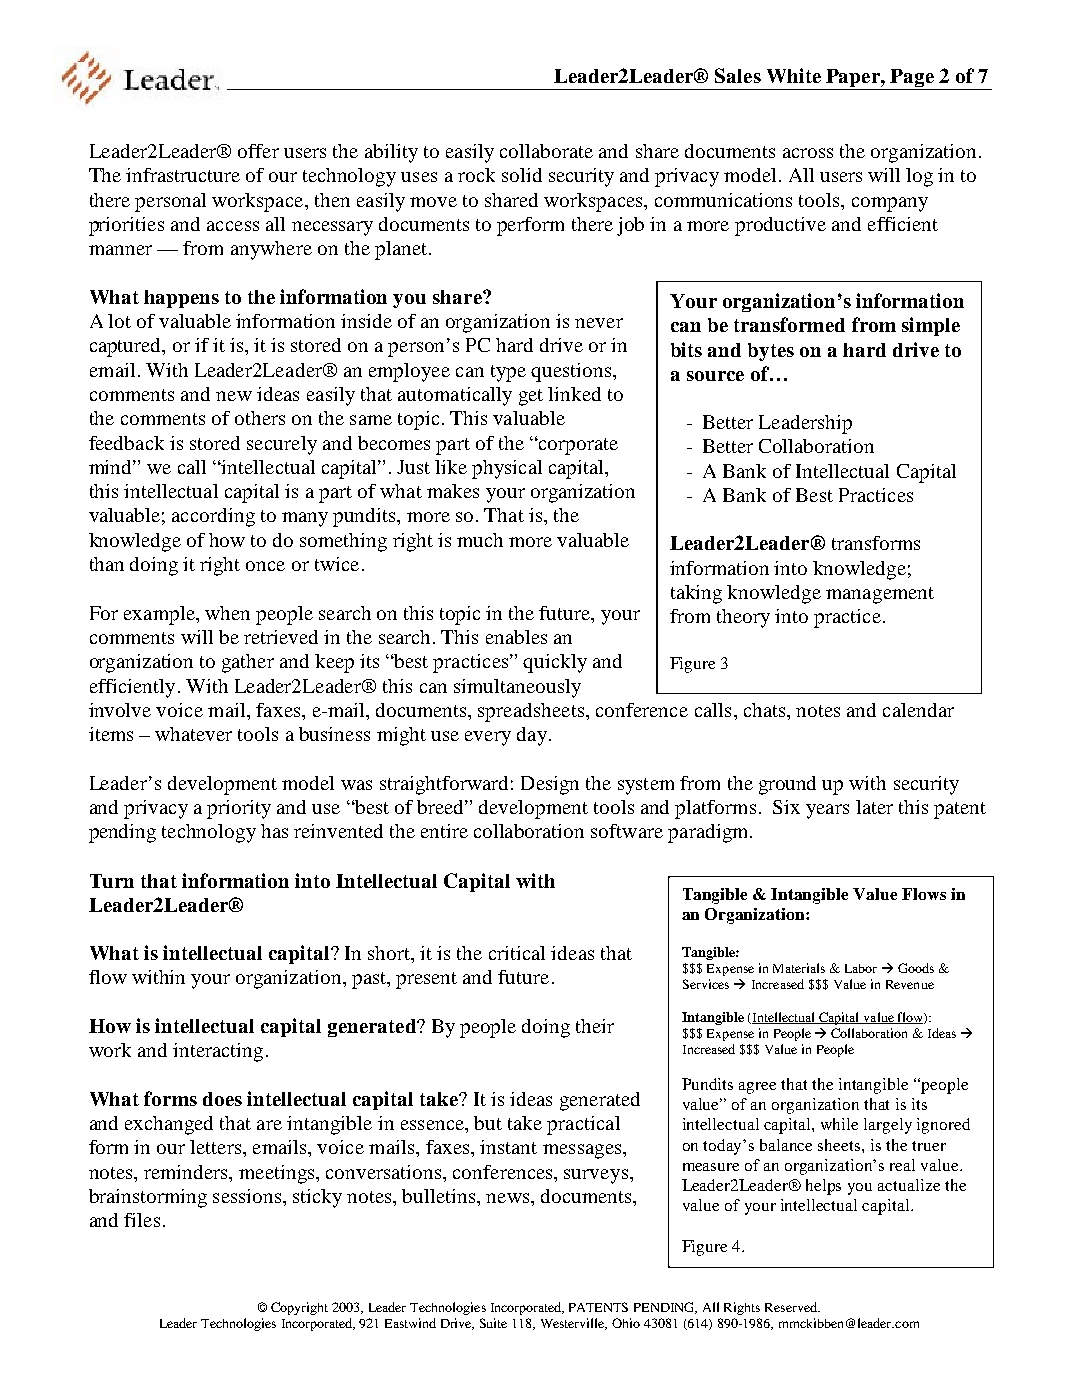  Describe the element at coordinates (517, 953) in the image. I see `critical` at that location.
